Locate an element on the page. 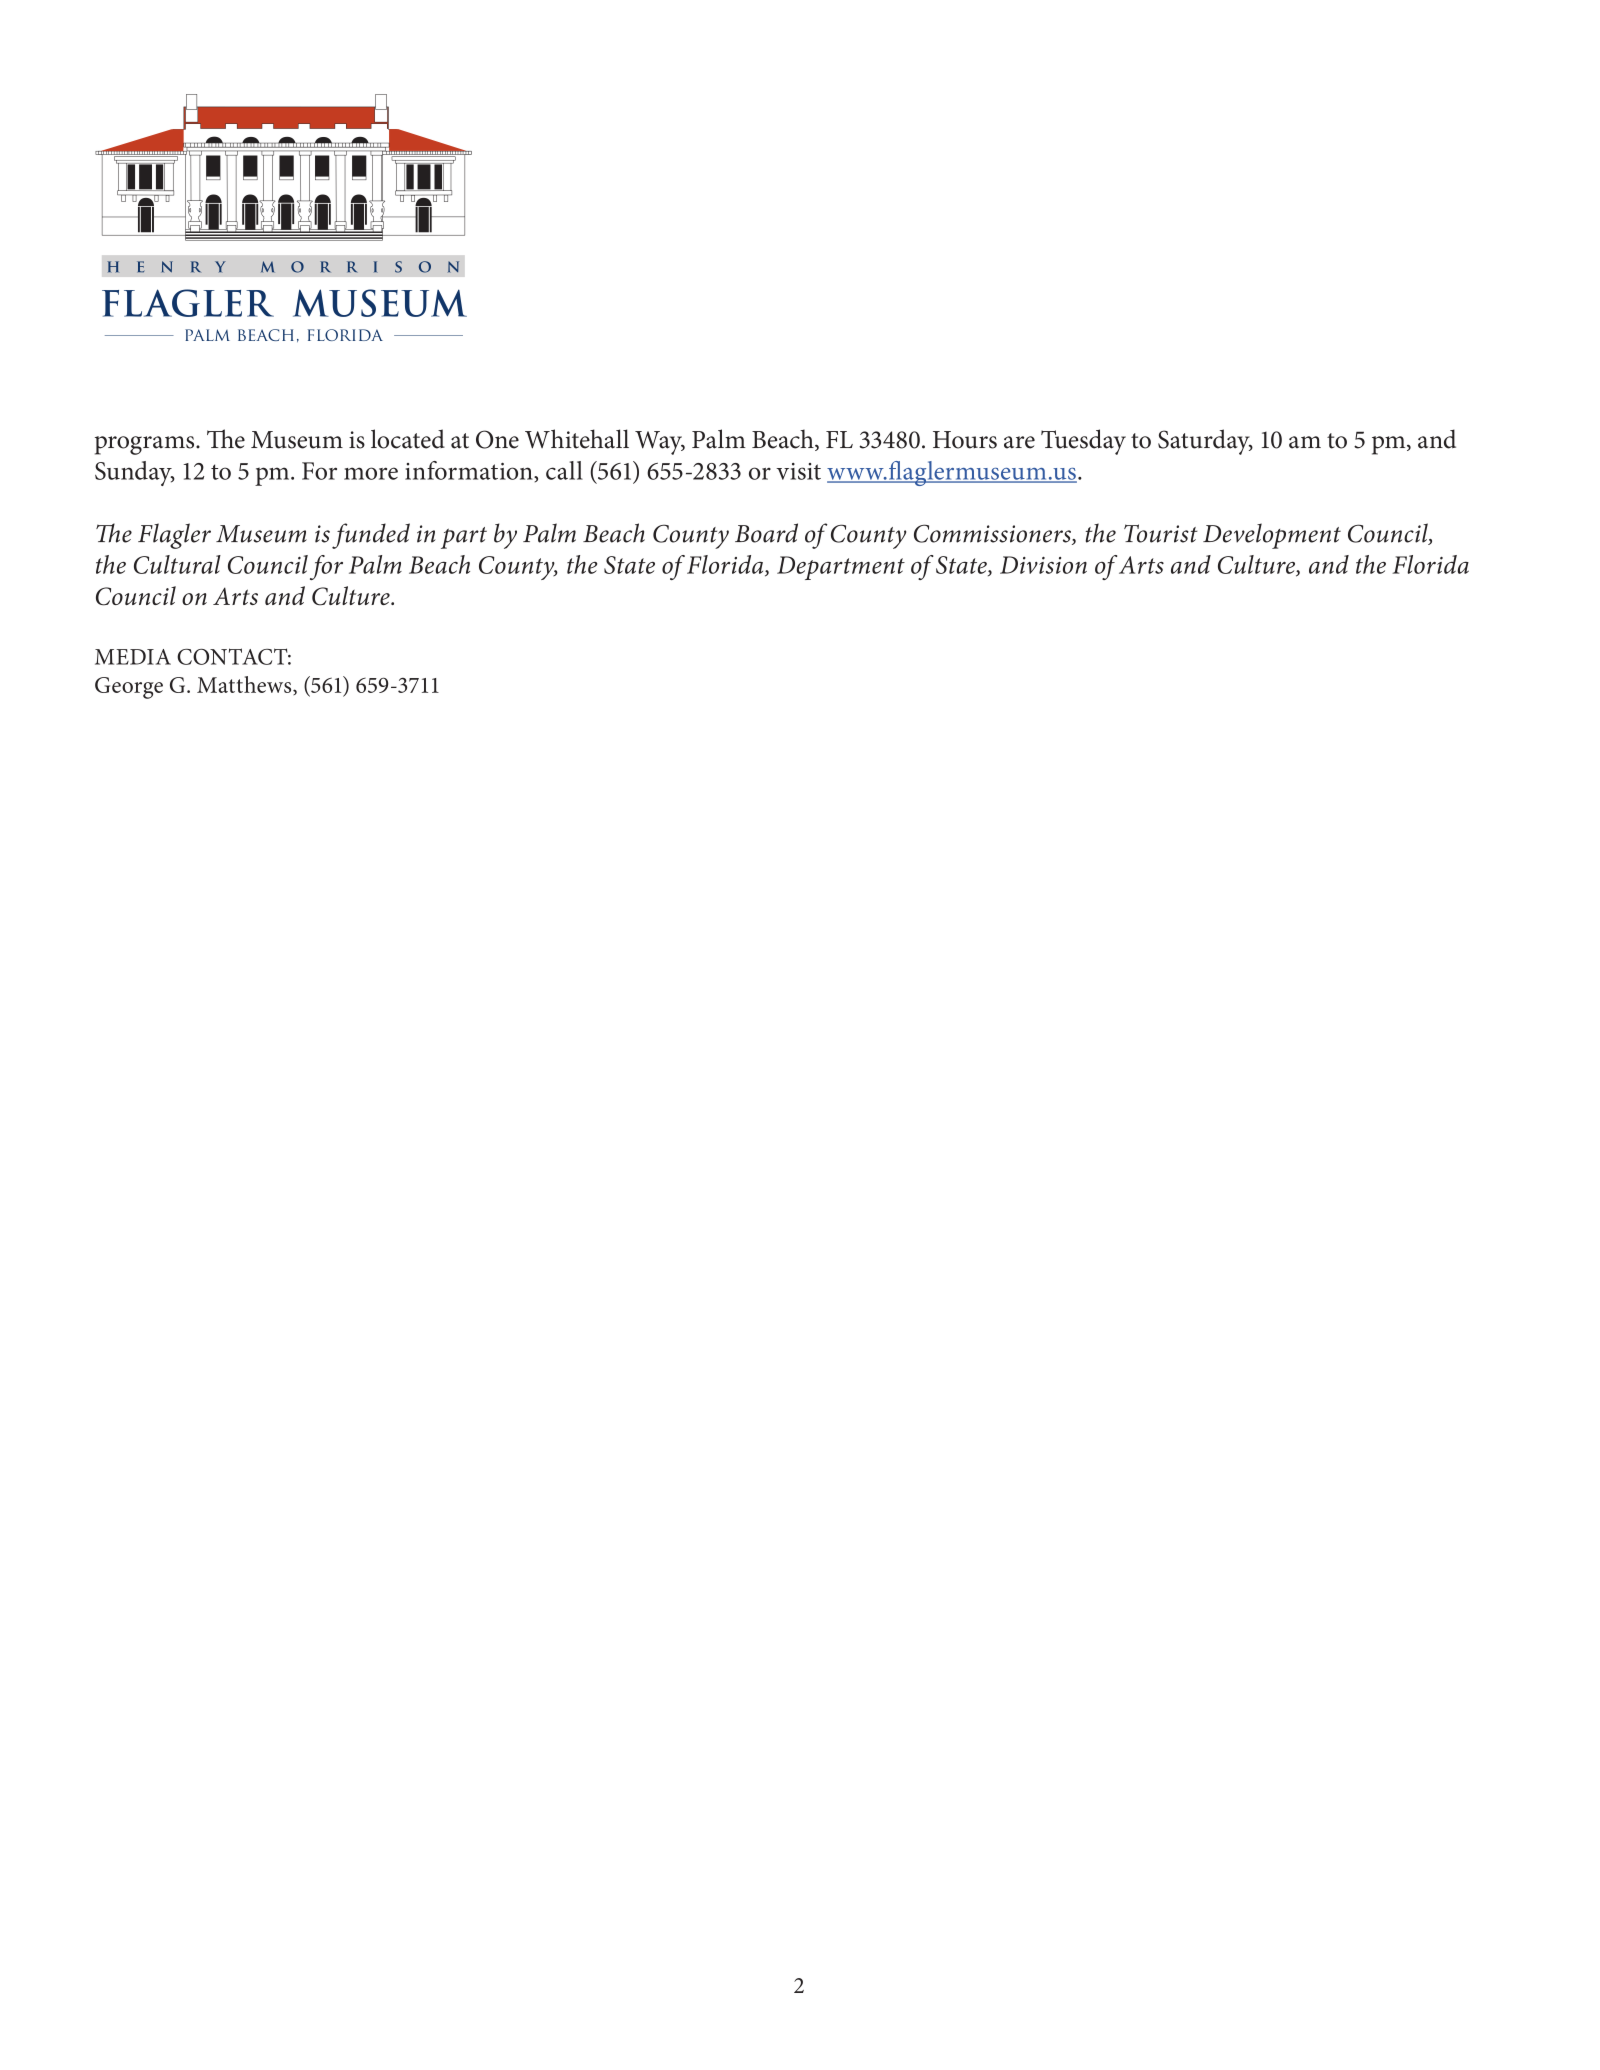 The height and width of the image is (2070, 1600). Matthews is located at coordinates (245, 685).
